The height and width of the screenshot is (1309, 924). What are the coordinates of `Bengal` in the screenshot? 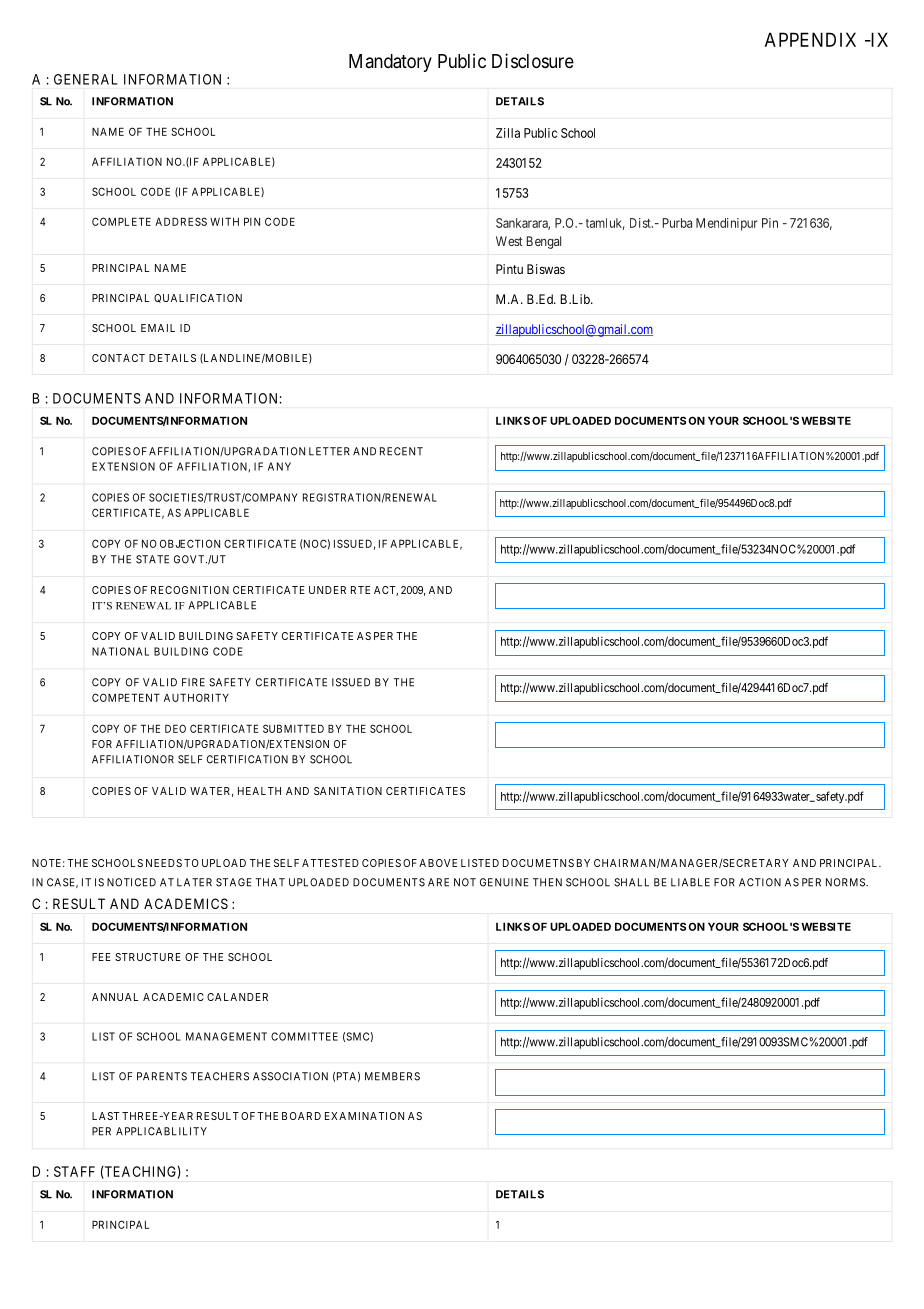 It's located at (544, 242).
